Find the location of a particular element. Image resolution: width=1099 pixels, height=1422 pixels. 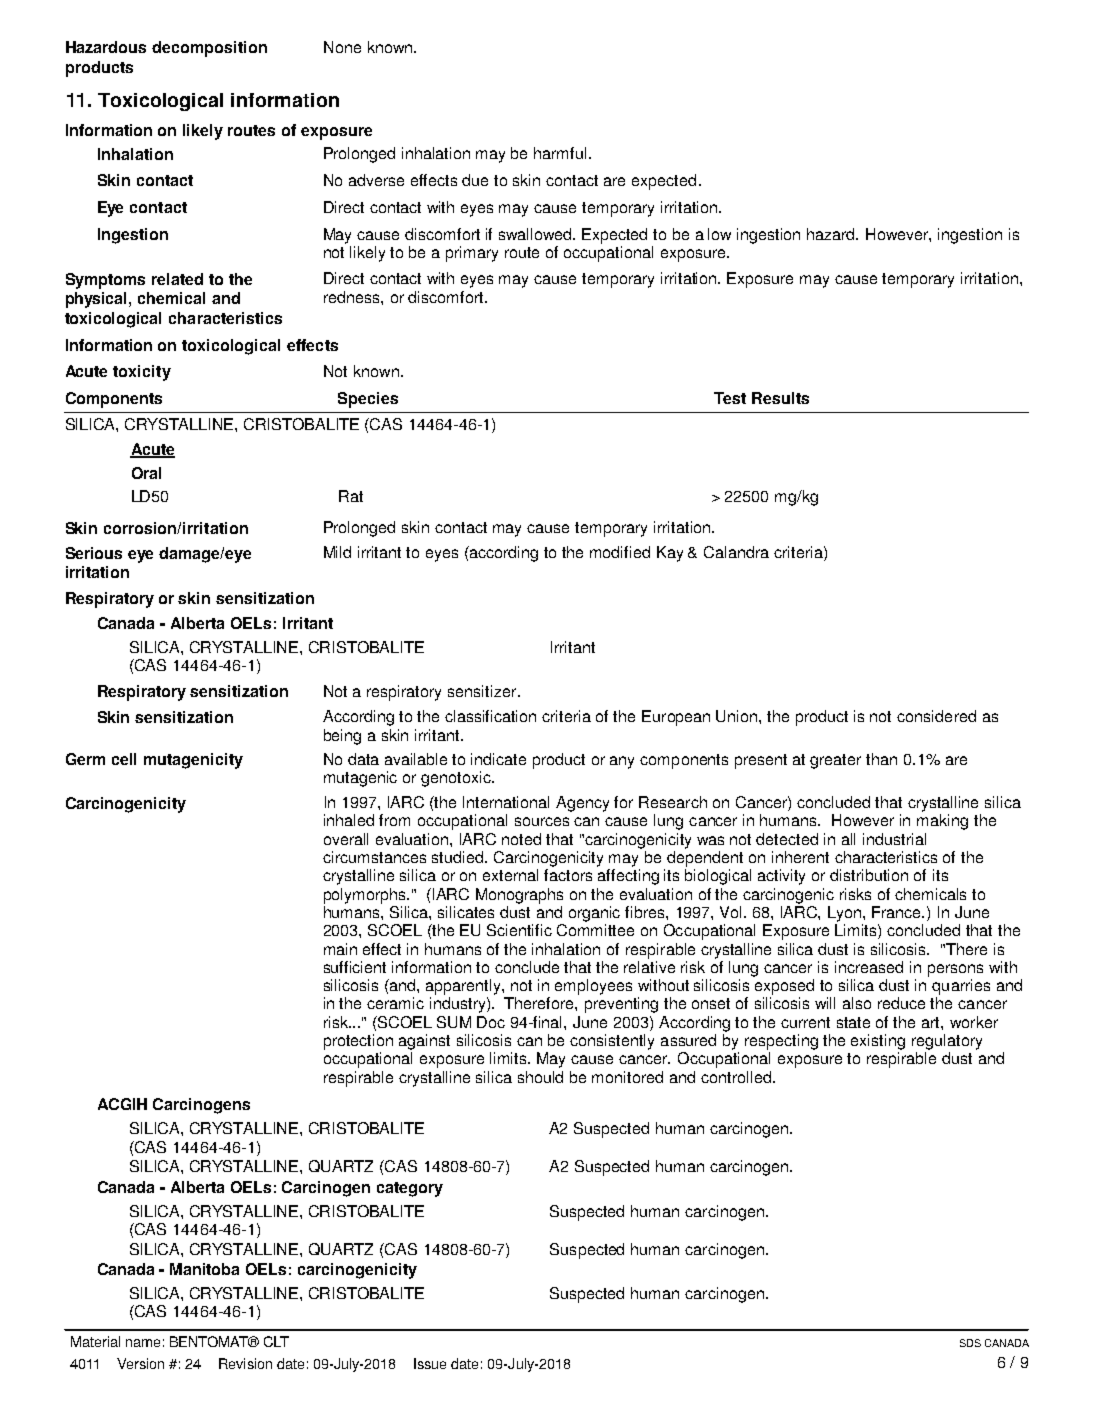

cell is located at coordinates (124, 759).
